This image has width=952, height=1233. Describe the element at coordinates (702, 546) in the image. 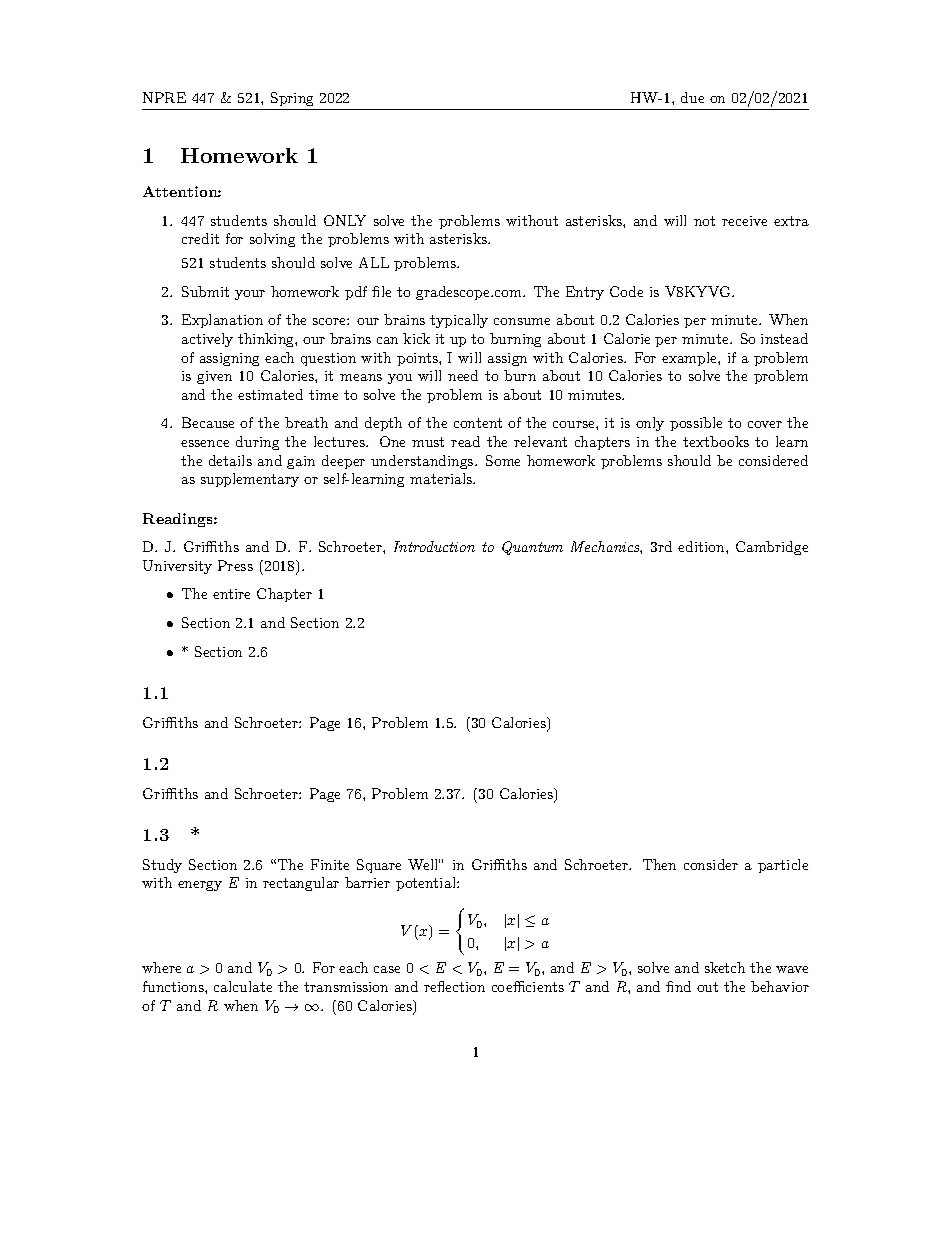

I see `edition` at that location.
